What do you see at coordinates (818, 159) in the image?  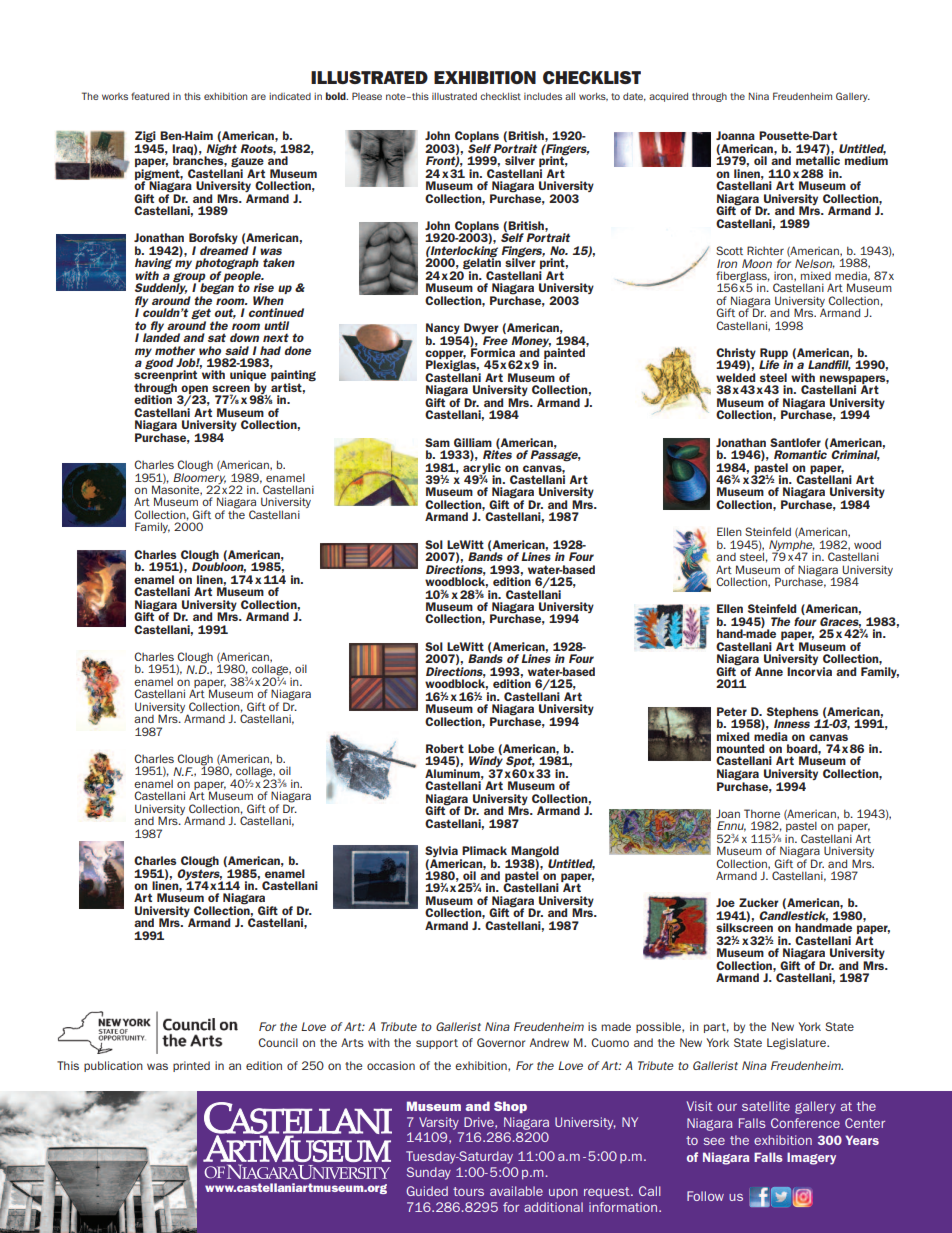 I see `metallic` at bounding box center [818, 159].
